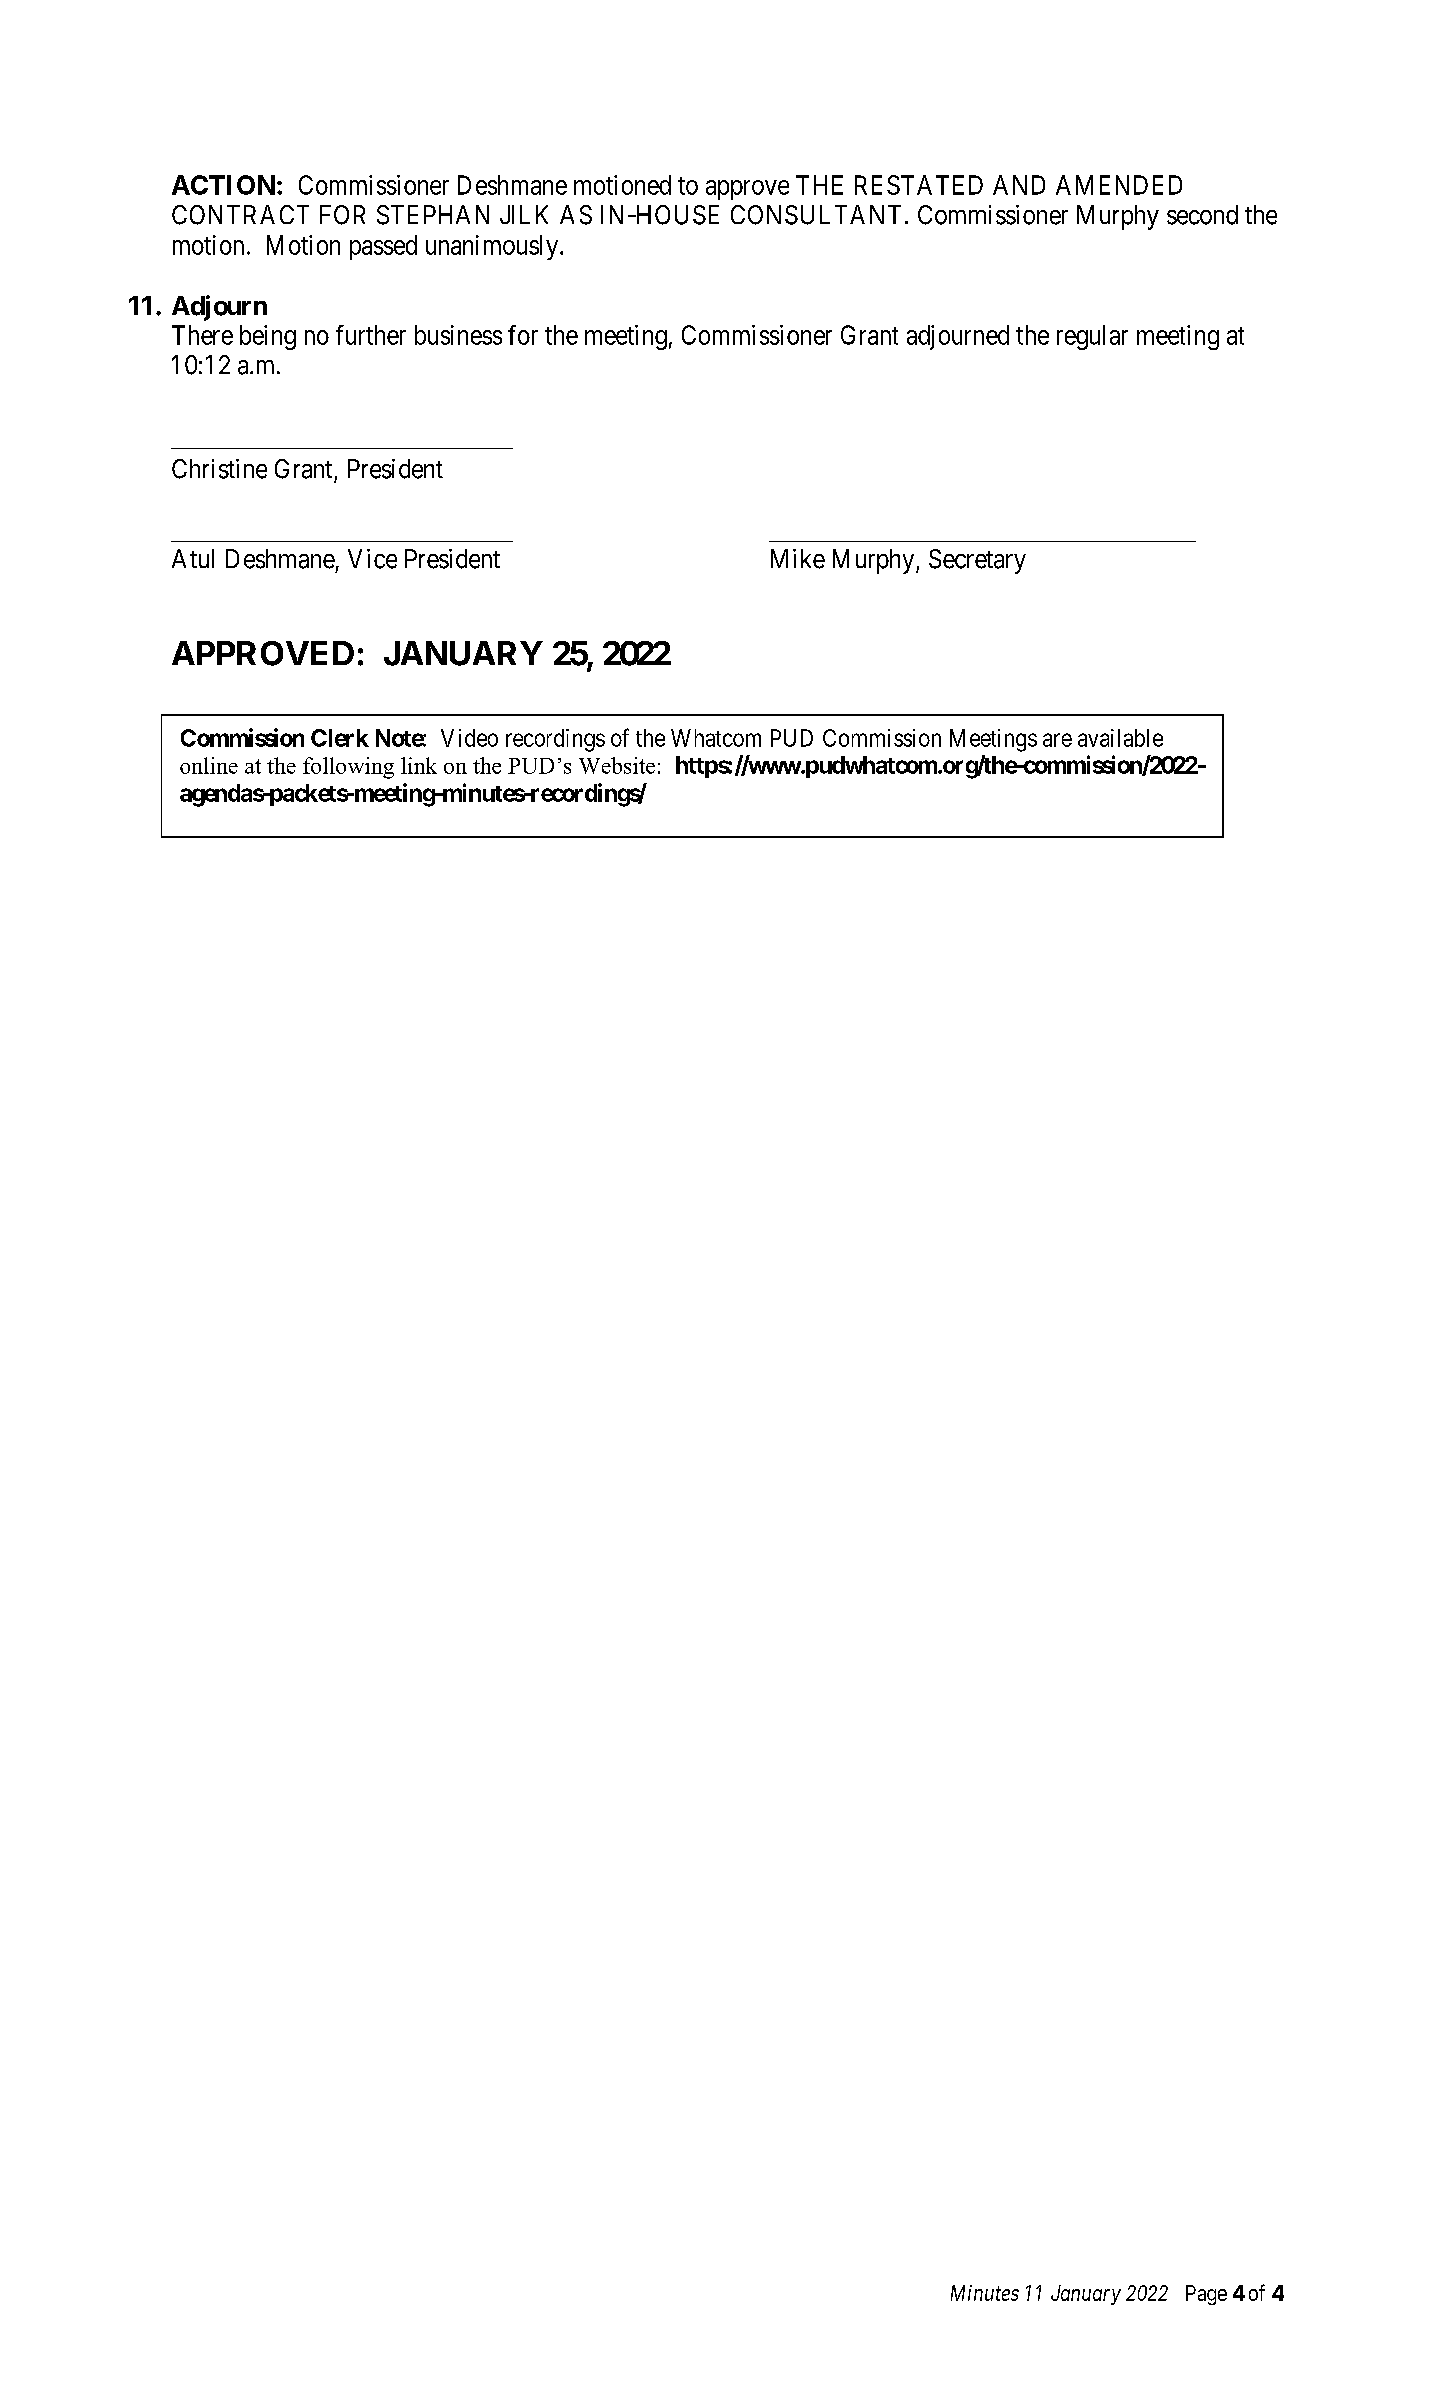 The width and height of the image is (1452, 2391). Describe the element at coordinates (348, 768) in the image. I see `following` at that location.
